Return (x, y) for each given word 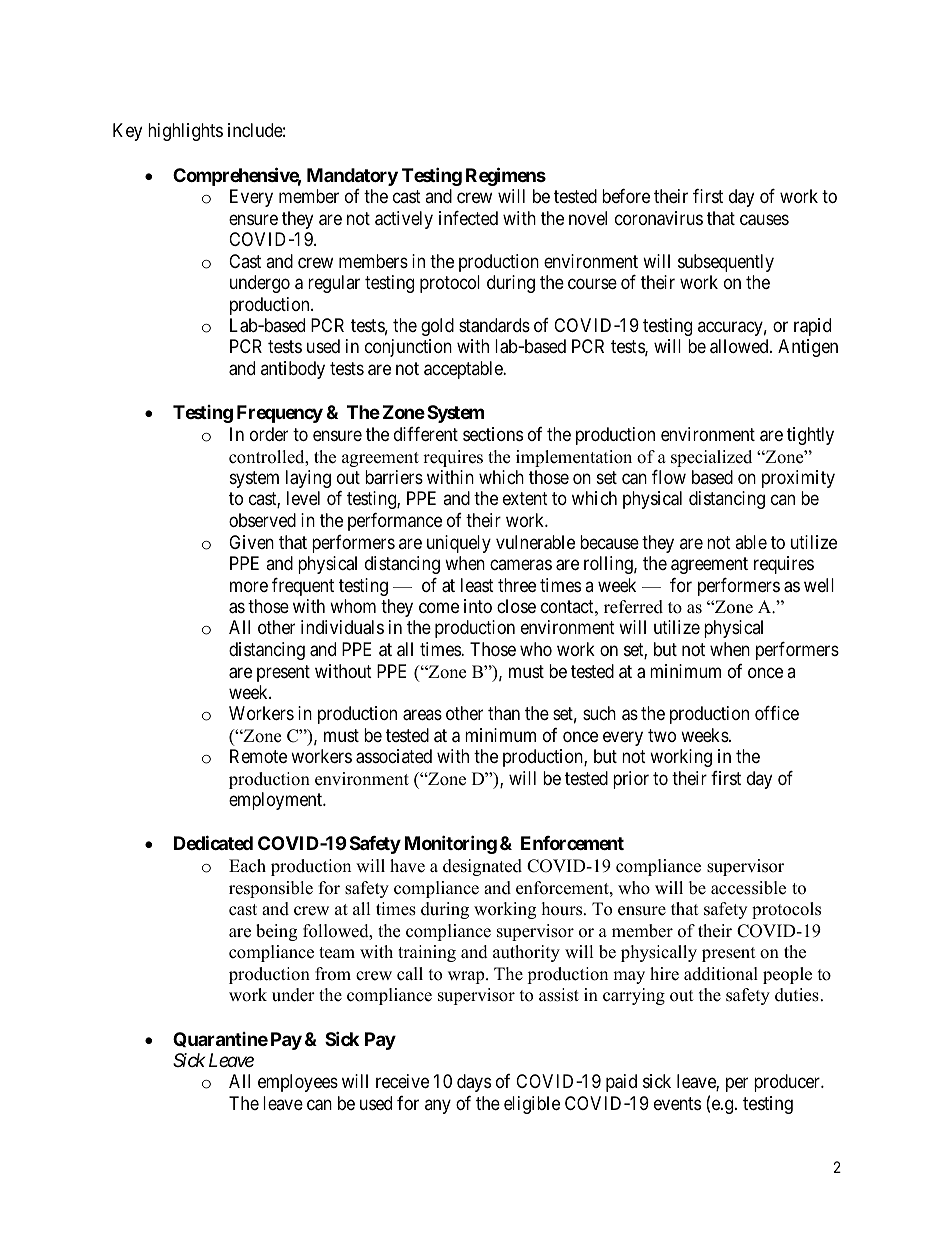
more (249, 586)
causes (764, 220)
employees (298, 1083)
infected (468, 218)
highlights (185, 132)
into (478, 606)
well (819, 585)
